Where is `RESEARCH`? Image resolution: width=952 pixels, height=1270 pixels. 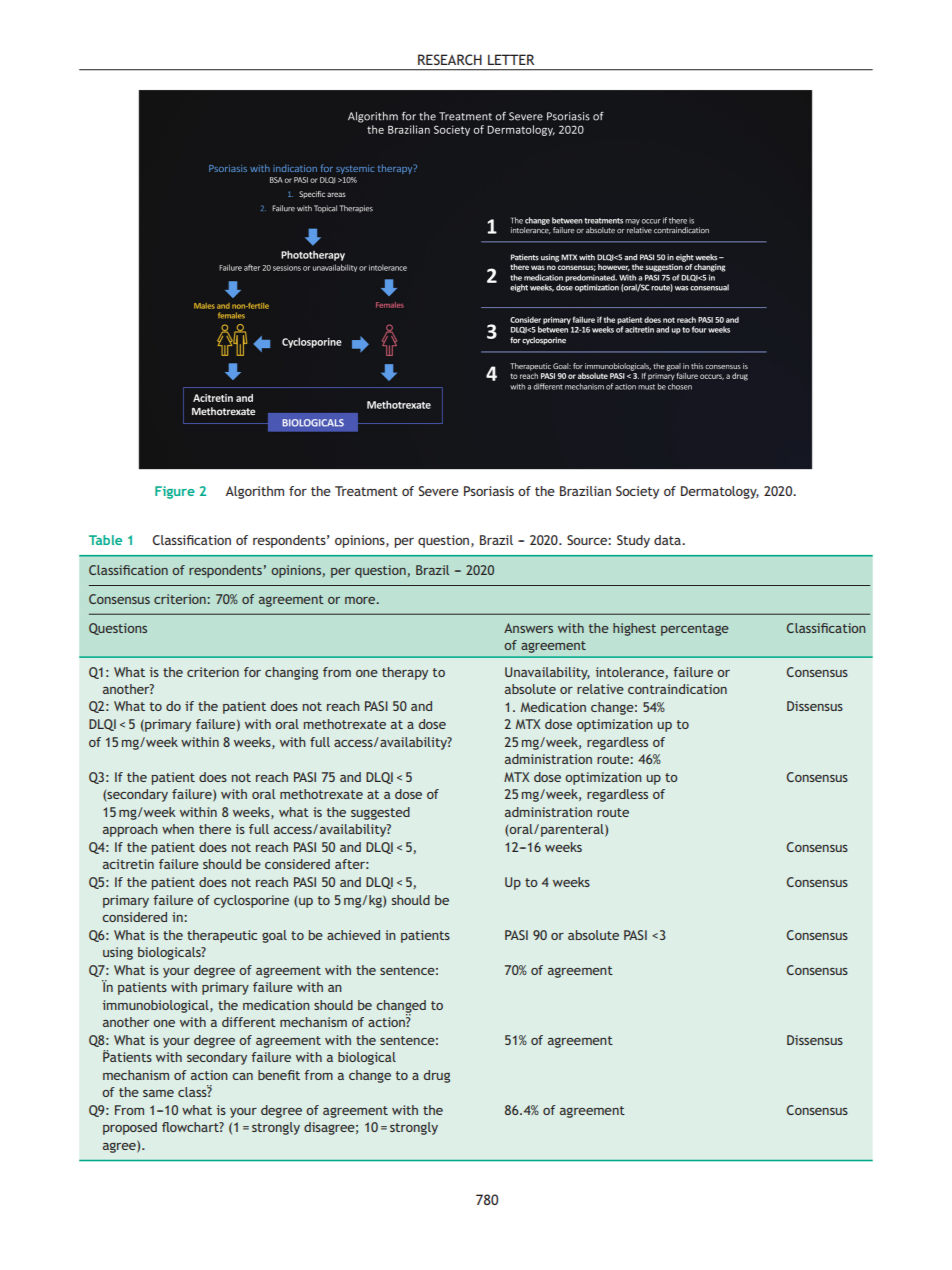 RESEARCH is located at coordinates (450, 59).
